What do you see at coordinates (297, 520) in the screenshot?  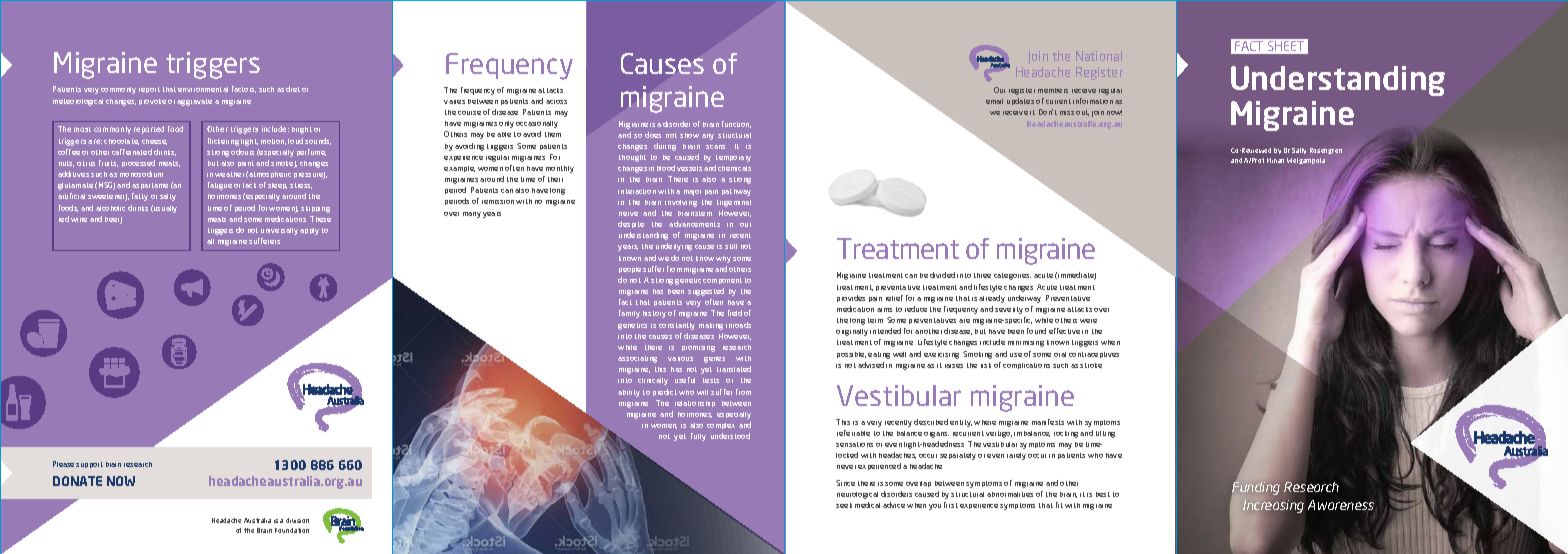 I see `division` at bounding box center [297, 520].
